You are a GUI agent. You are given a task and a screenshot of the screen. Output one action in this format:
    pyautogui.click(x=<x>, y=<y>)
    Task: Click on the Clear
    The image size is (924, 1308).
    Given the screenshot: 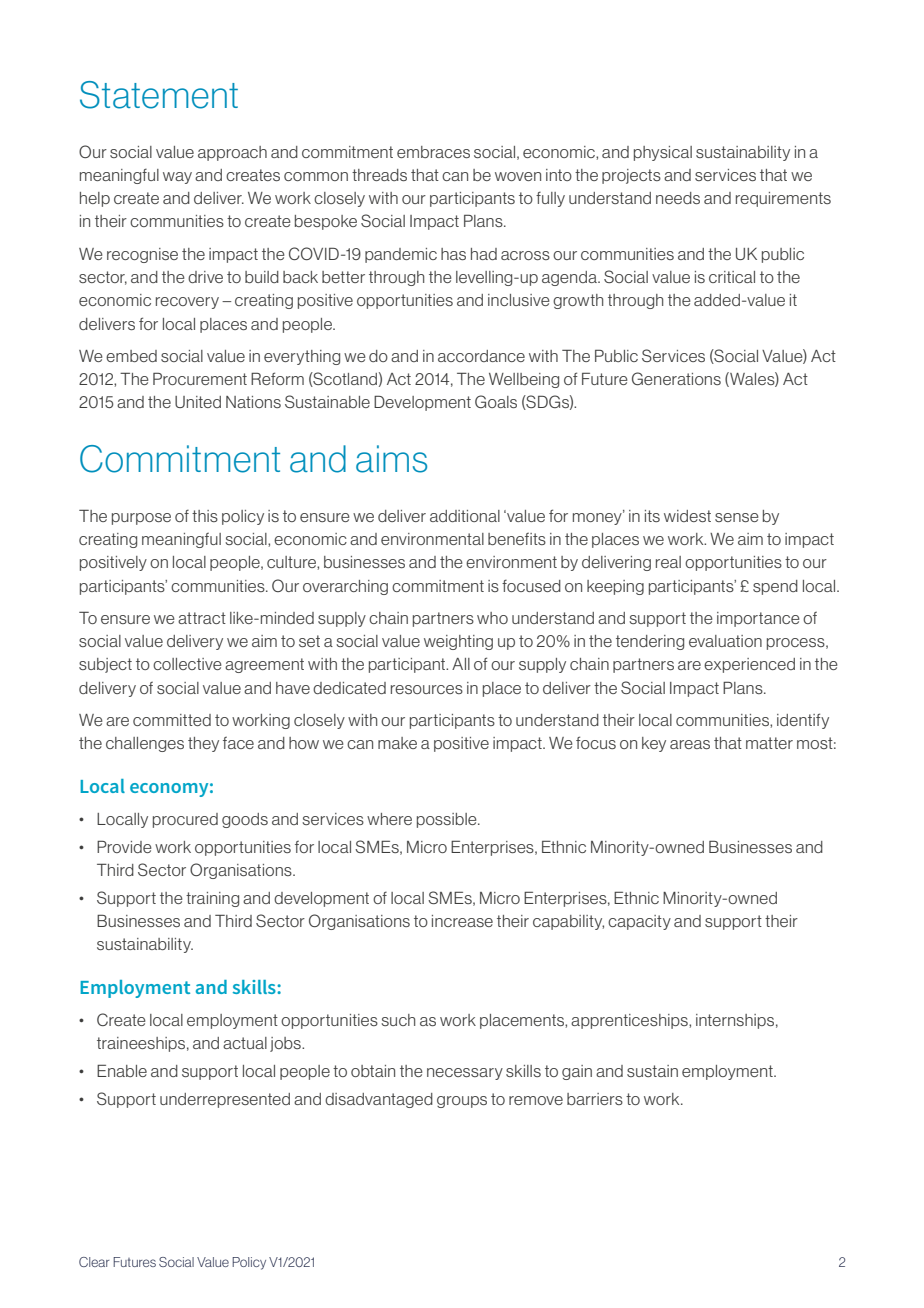 What is the action you would take?
    pyautogui.click(x=94, y=1262)
